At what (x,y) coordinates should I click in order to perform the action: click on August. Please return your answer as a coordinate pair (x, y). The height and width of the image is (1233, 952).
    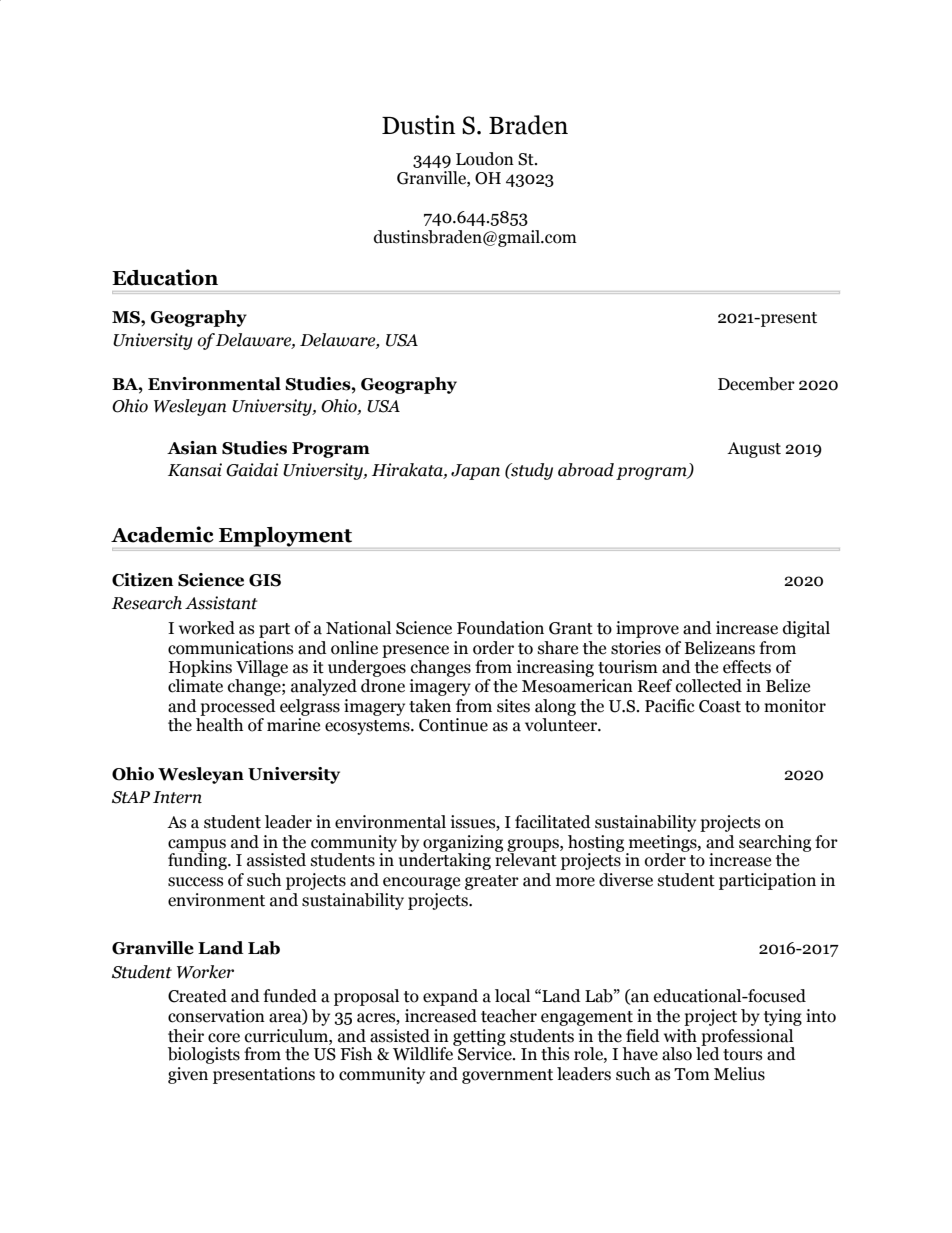
    Looking at the image, I should click on (754, 450).
